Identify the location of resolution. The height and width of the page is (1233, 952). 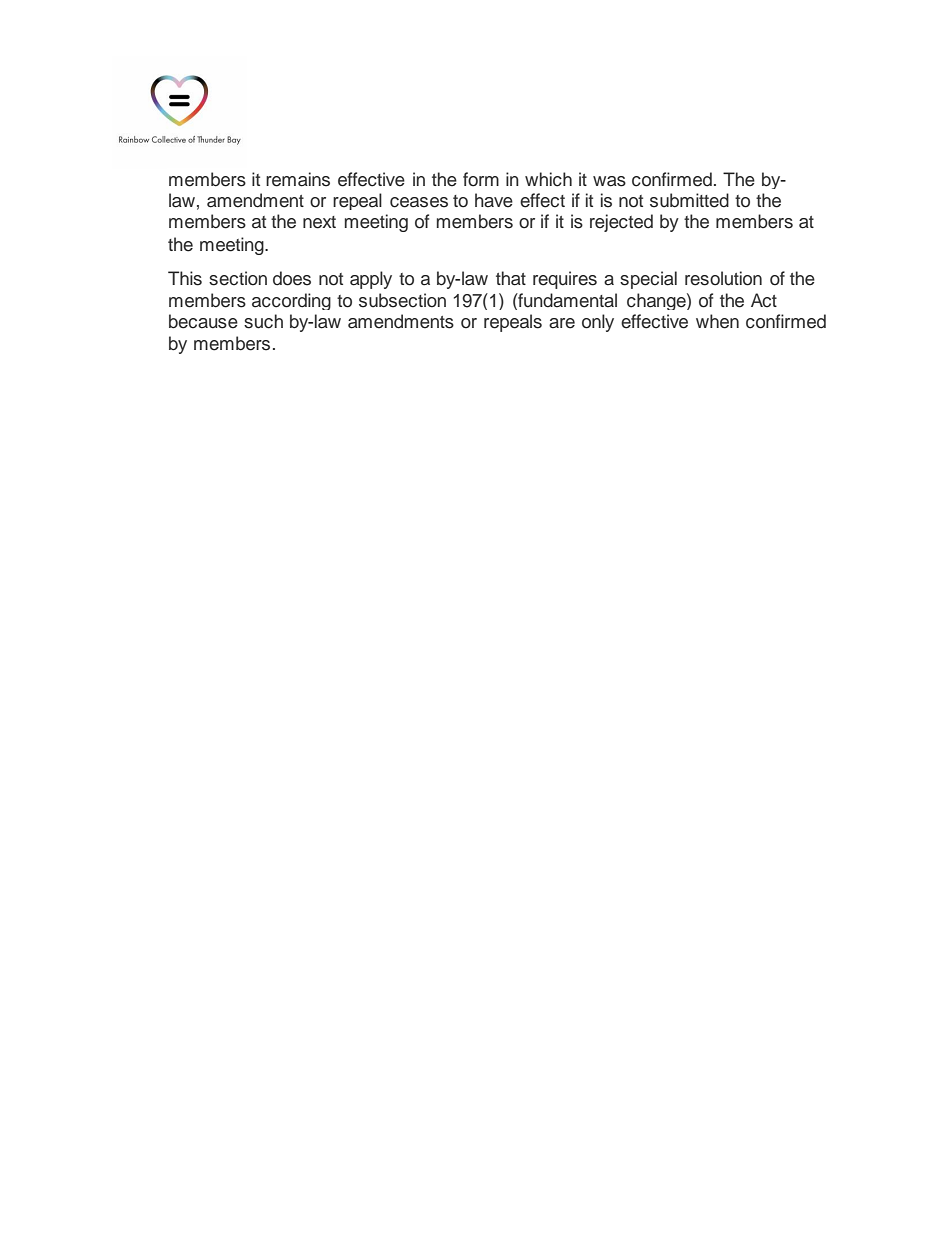
(723, 278).
